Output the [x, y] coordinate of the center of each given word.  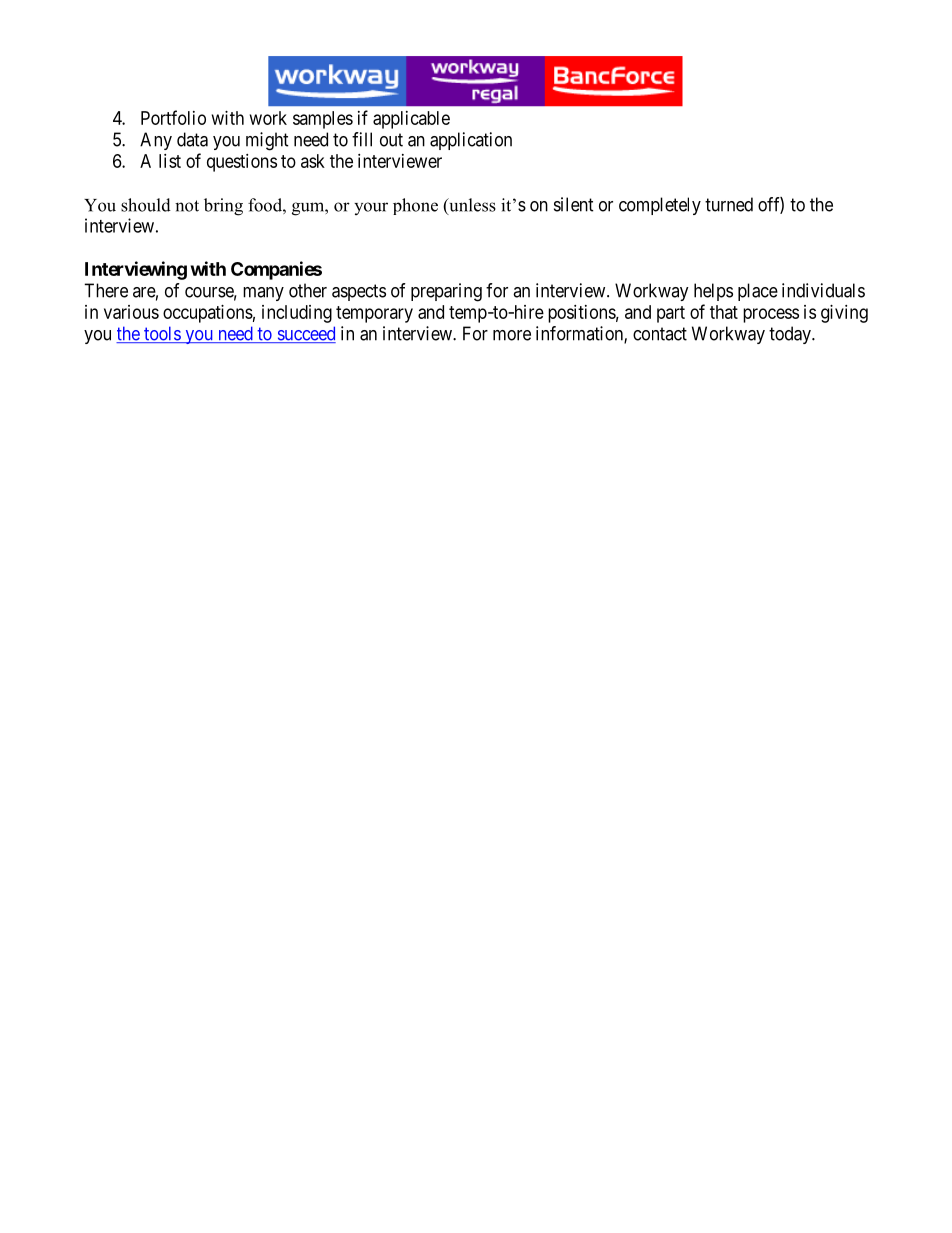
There [106, 290]
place [758, 292]
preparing [446, 292]
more [512, 335]
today [791, 335]
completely [660, 206]
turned [729, 204]
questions [242, 163]
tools [162, 334]
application [471, 141]
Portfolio [173, 117]
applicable [411, 120]
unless [471, 206]
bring [223, 207]
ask [313, 161]
